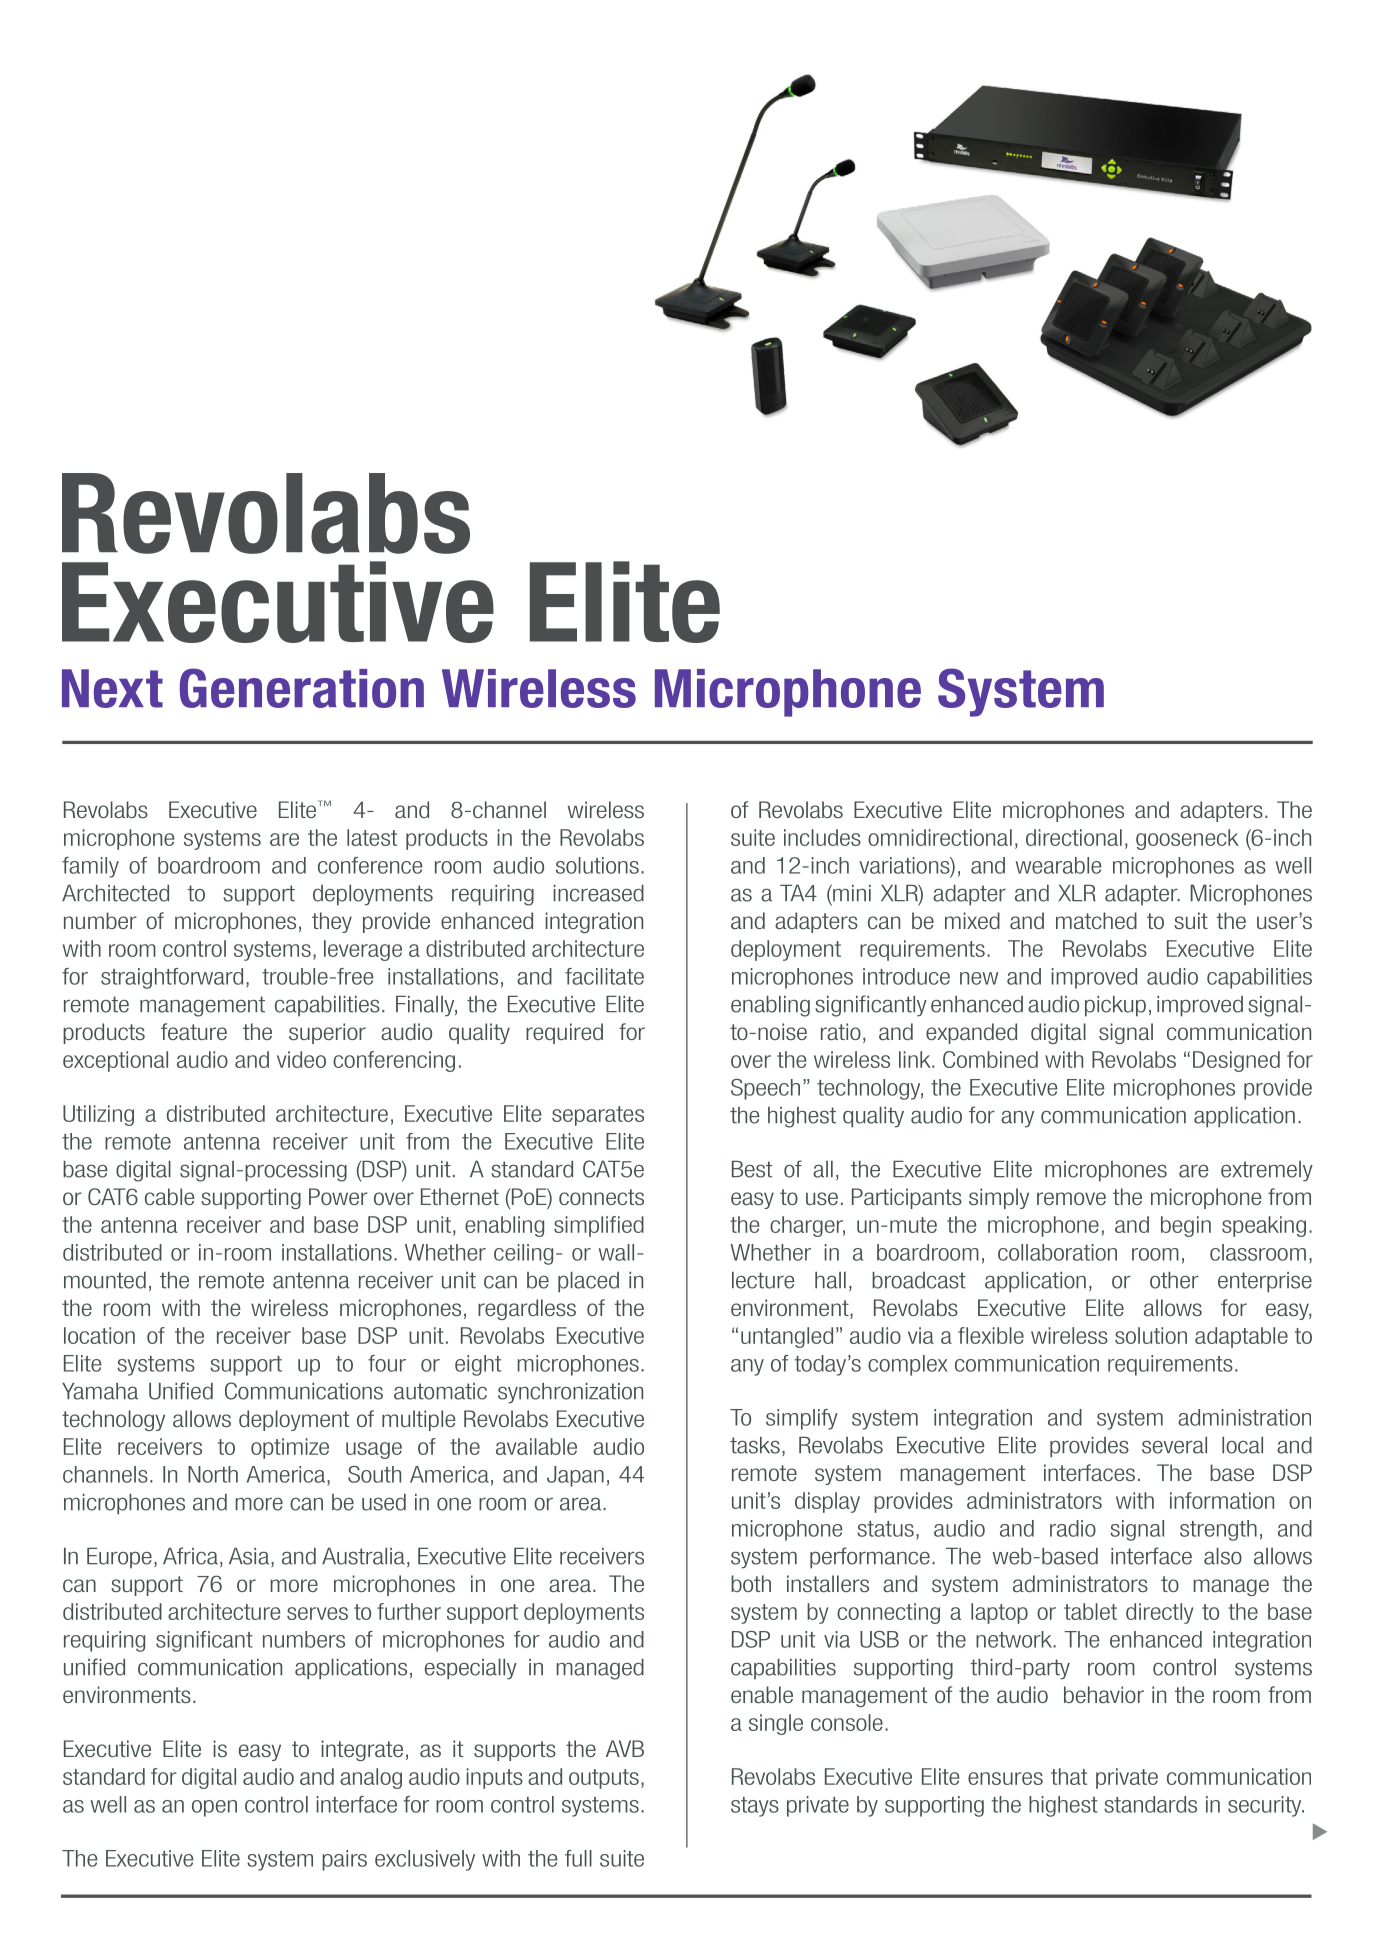 This screenshot has height=1947, width=1377. I want to click on pickup, so click(1115, 1006).
